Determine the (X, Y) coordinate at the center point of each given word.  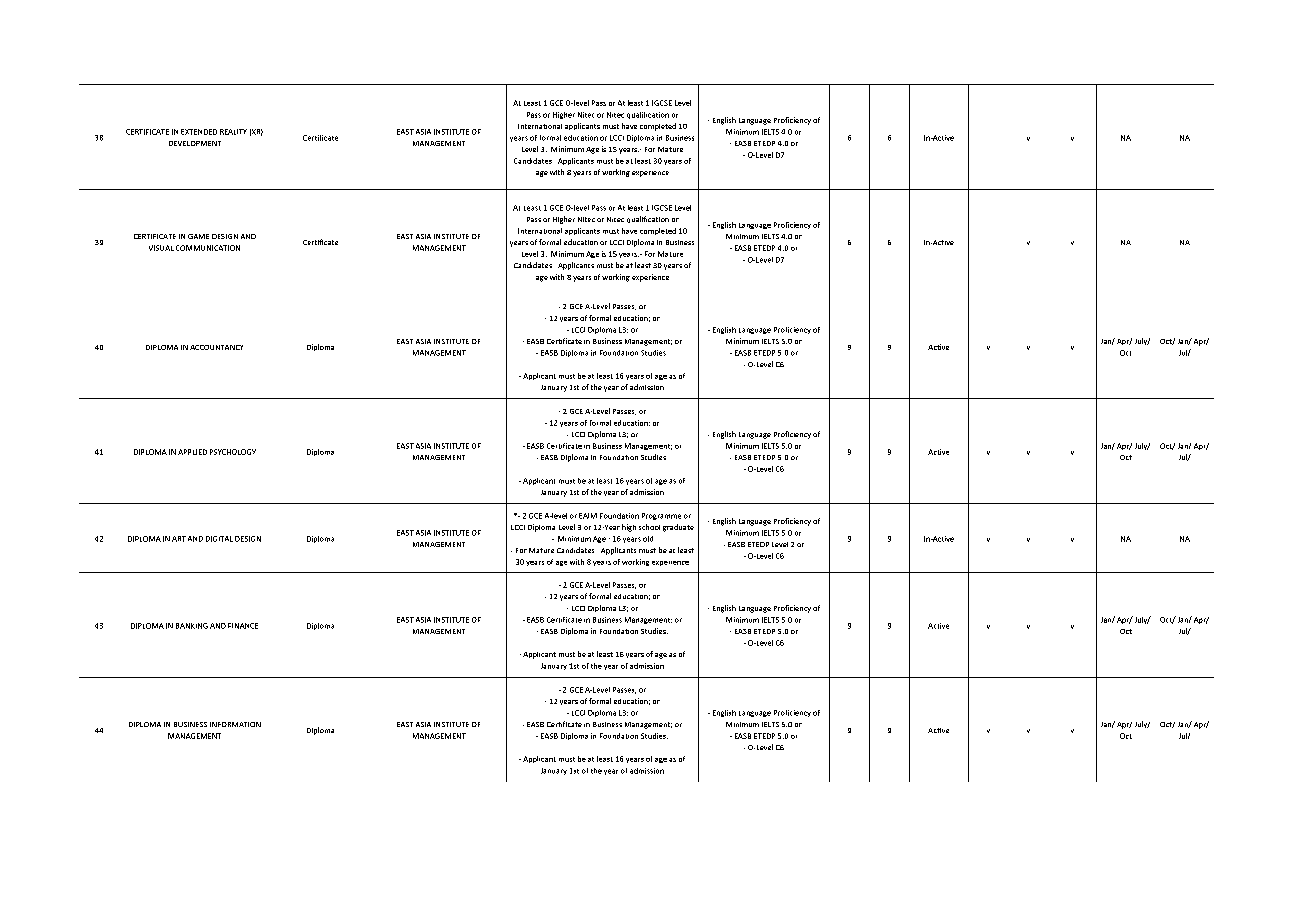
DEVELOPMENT (195, 143)
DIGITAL (219, 539)
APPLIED (192, 452)
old (648, 539)
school (649, 527)
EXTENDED (199, 132)
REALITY (233, 132)
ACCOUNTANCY (216, 347)
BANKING (192, 626)
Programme (661, 516)
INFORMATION (235, 724)
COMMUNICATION (208, 248)
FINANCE (243, 626)
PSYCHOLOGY (233, 452)
